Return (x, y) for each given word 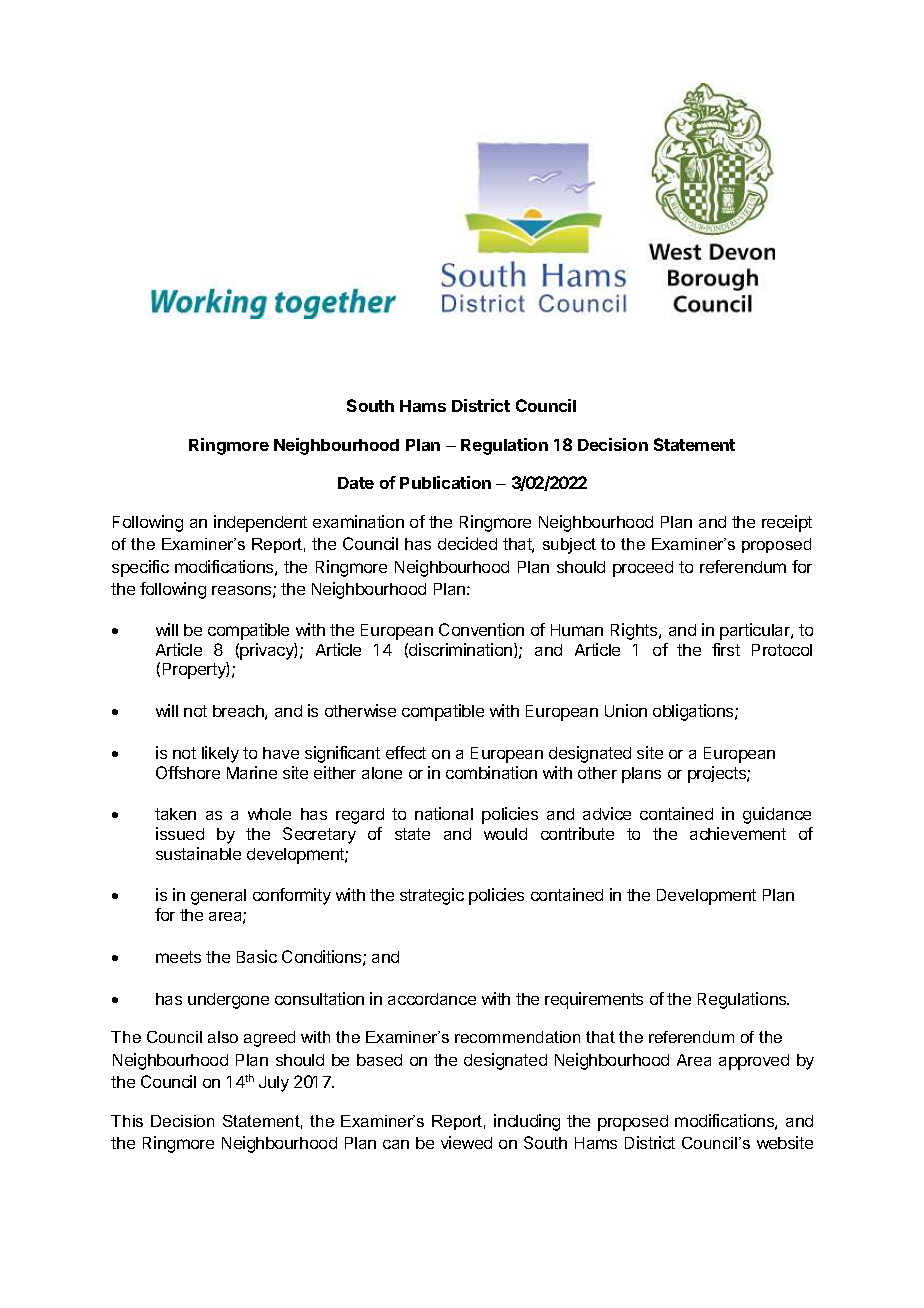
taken (175, 814)
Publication (445, 482)
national (444, 813)
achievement (738, 833)
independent (260, 523)
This (127, 1121)
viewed (466, 1142)
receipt (787, 523)
